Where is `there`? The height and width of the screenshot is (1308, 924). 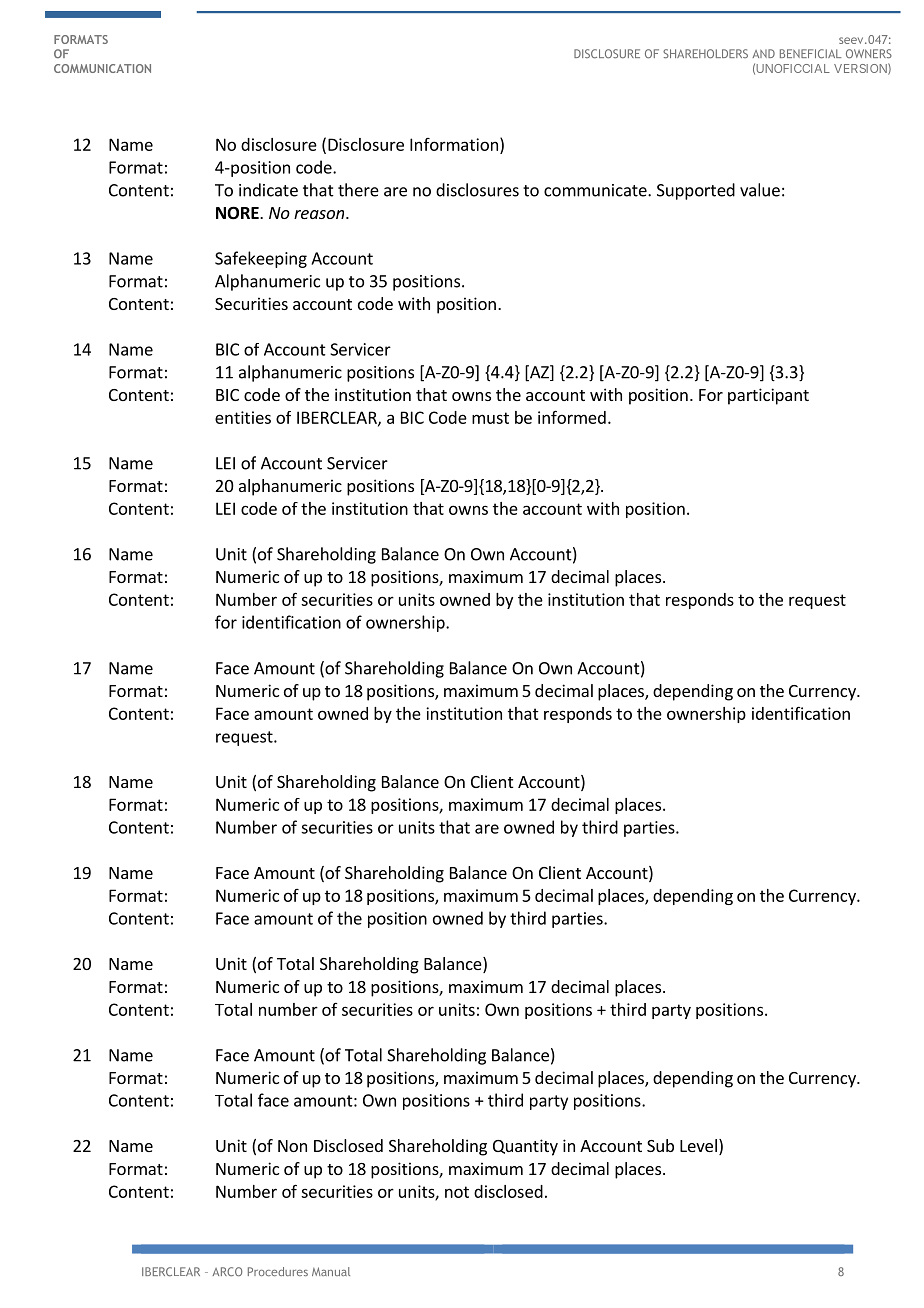
there is located at coordinates (358, 190).
